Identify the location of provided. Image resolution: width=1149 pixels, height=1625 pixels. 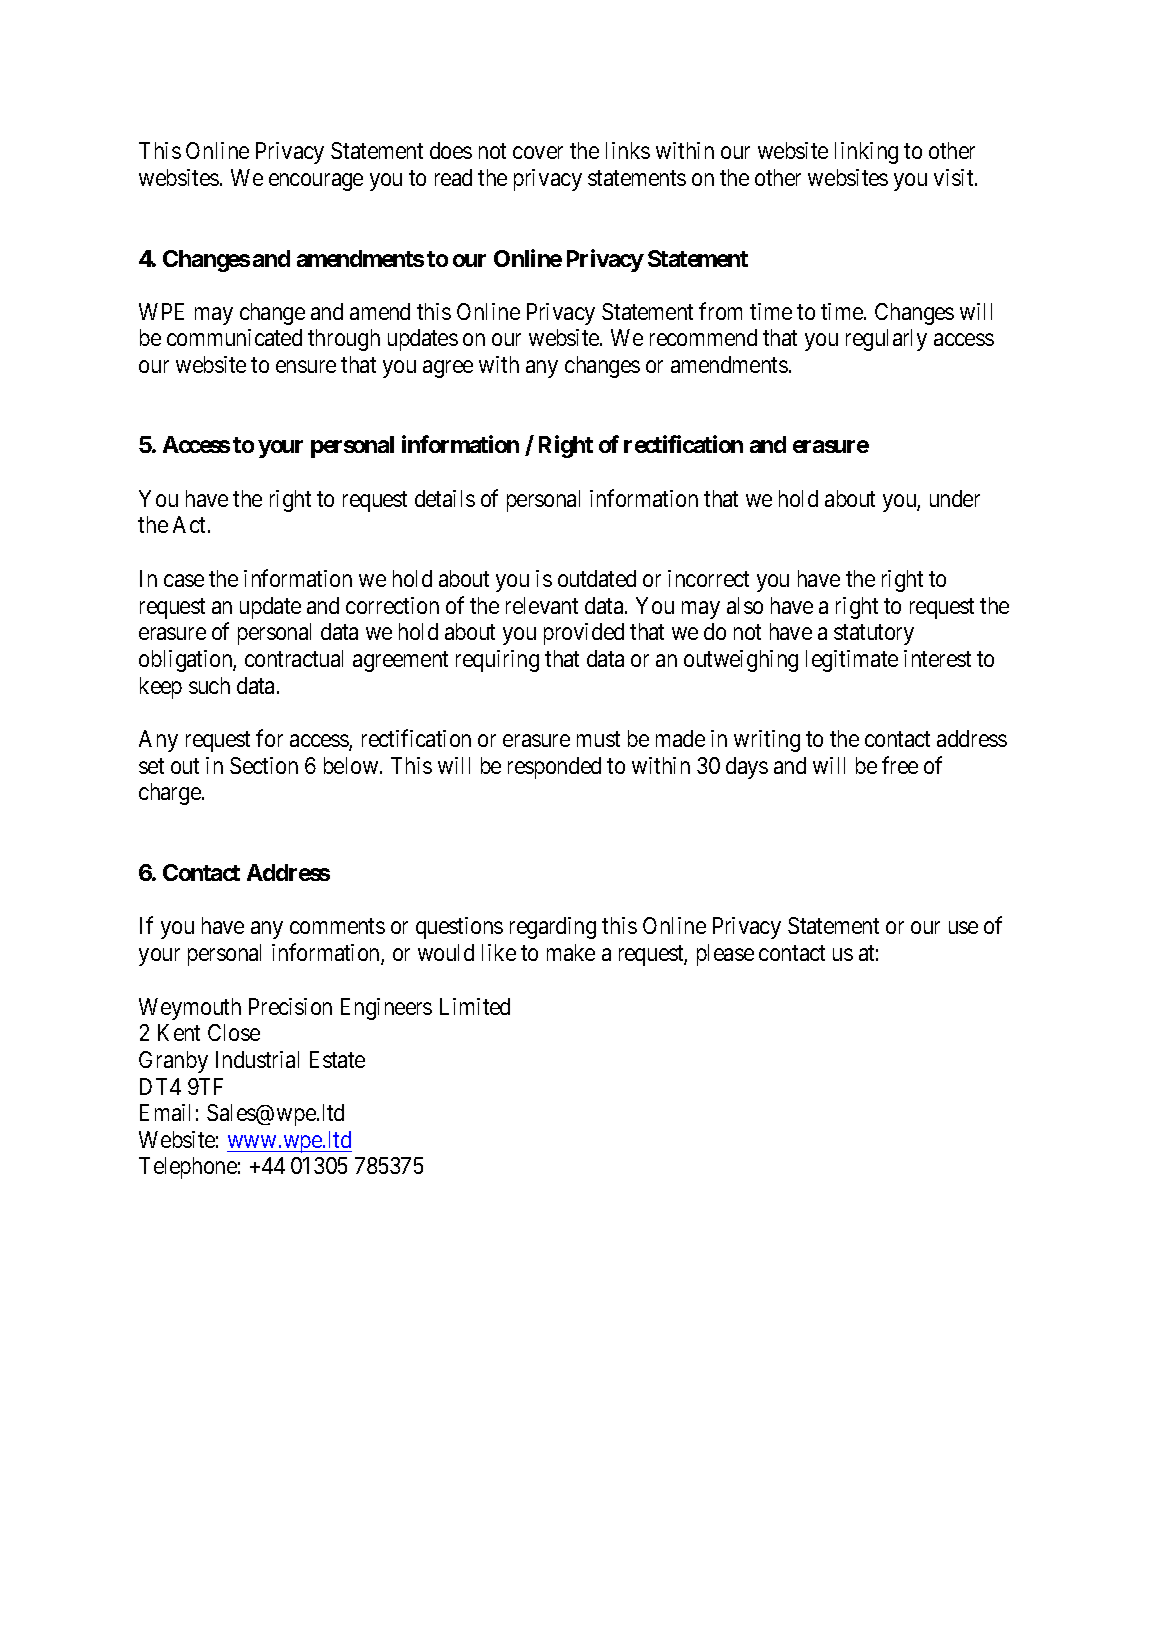
(584, 634).
